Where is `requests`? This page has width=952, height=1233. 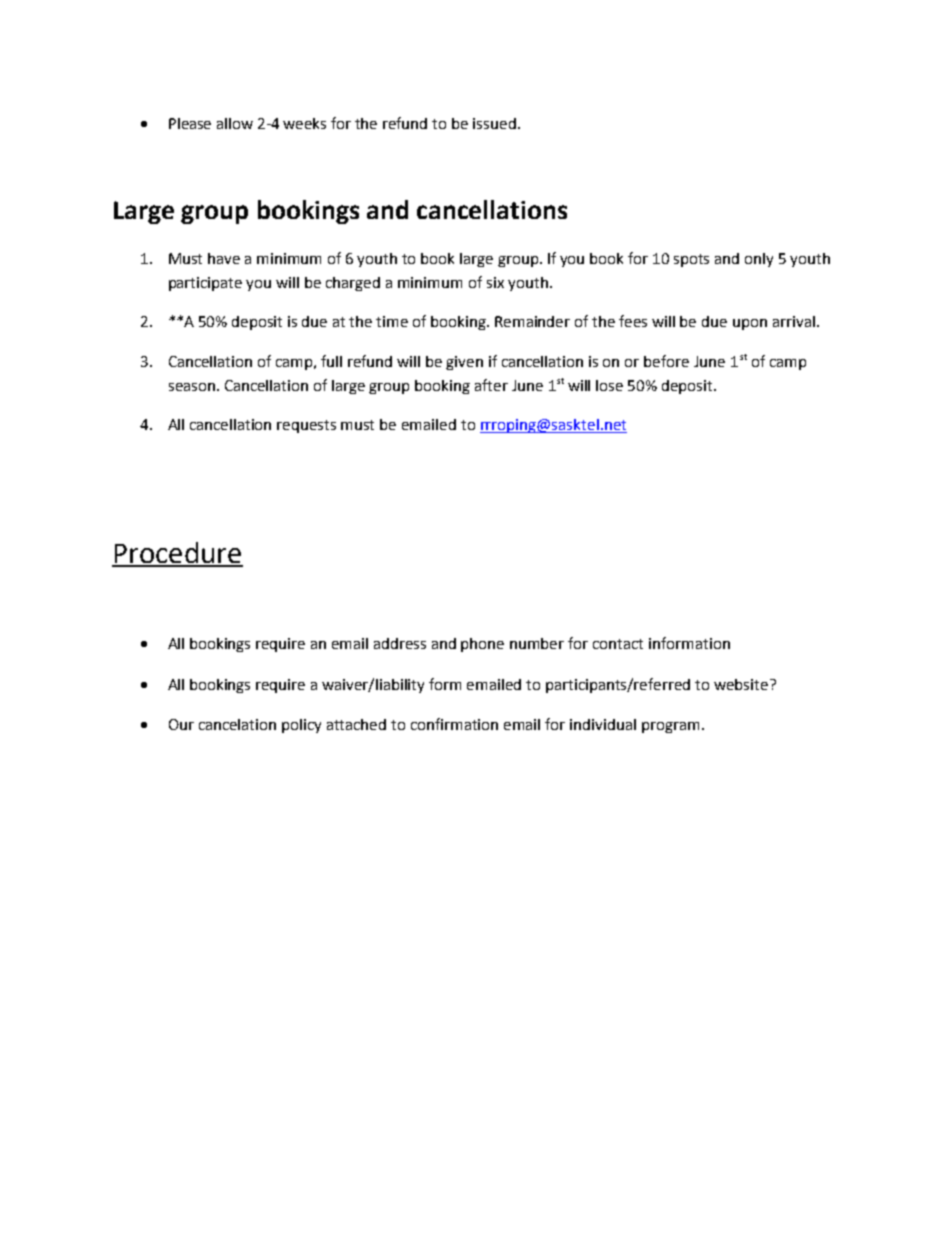 requests is located at coordinates (306, 426).
